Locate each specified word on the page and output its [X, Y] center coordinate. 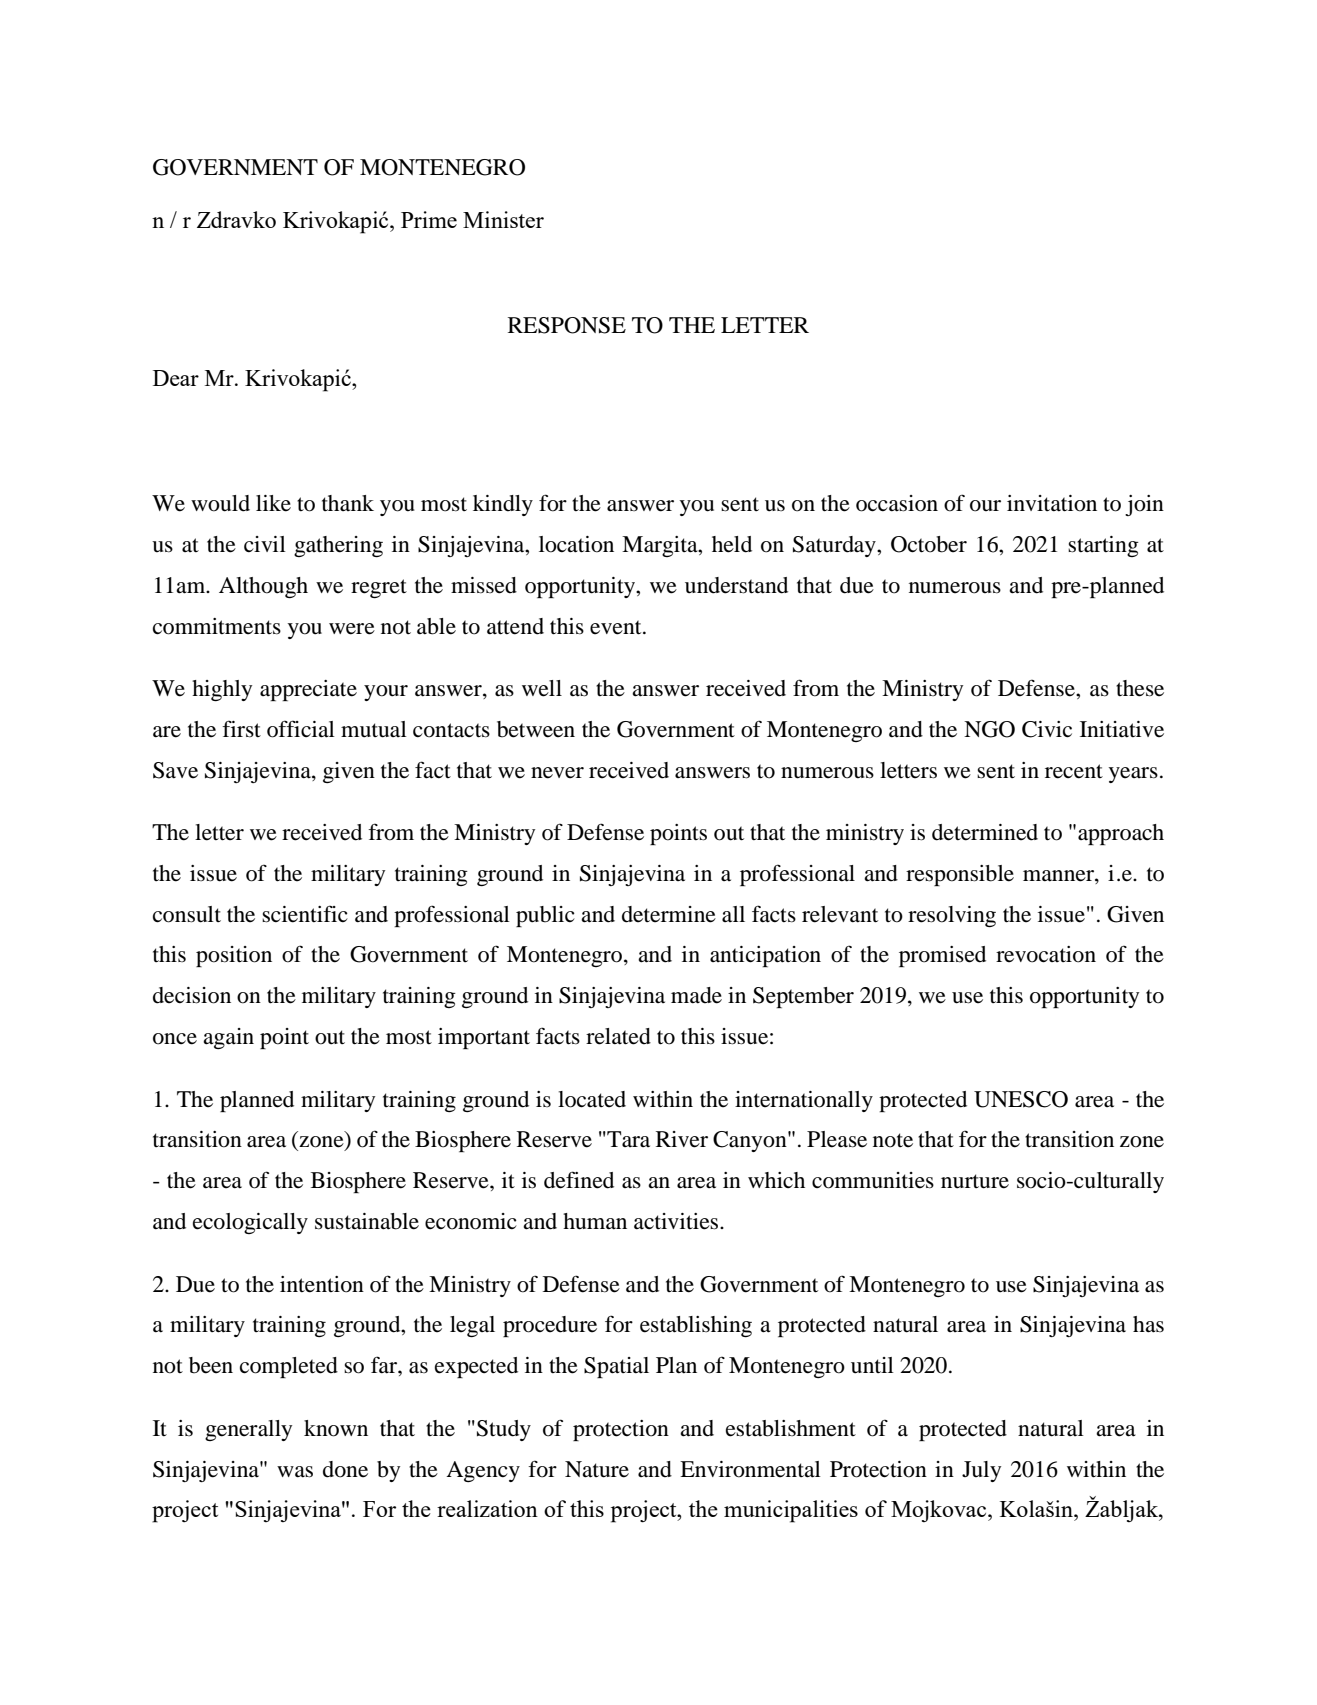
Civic [1047, 729]
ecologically [250, 1223]
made [696, 995]
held [732, 544]
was [295, 1472]
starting [1103, 546]
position [234, 956]
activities [677, 1221]
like [273, 503]
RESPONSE [567, 325]
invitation [1052, 503]
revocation [1046, 954]
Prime [429, 219]
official [301, 729]
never [557, 773]
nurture [975, 1181]
